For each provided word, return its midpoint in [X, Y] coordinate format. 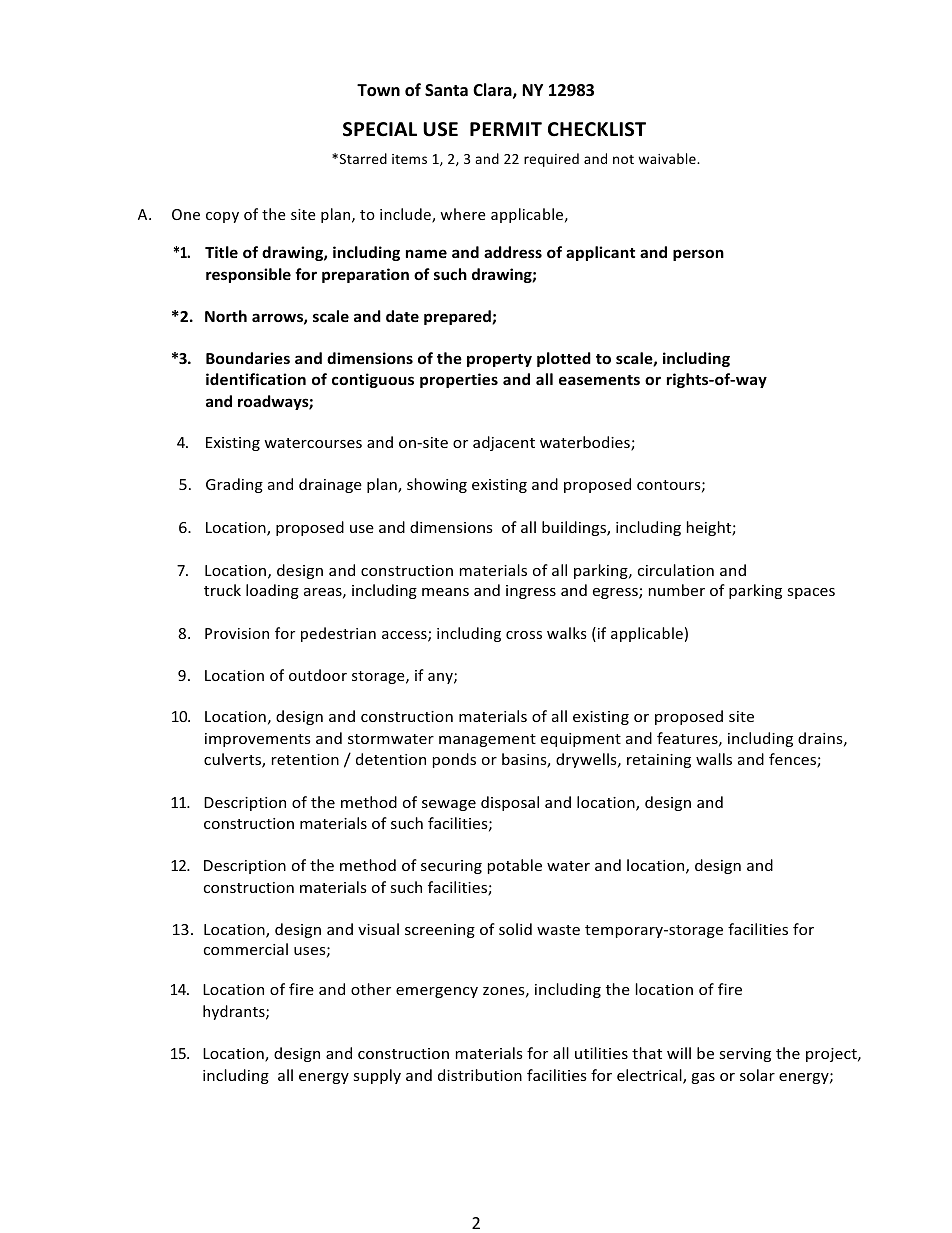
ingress [531, 592]
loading [272, 591]
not [623, 159]
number [677, 590]
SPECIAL [380, 129]
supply [377, 1076]
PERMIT [506, 129]
